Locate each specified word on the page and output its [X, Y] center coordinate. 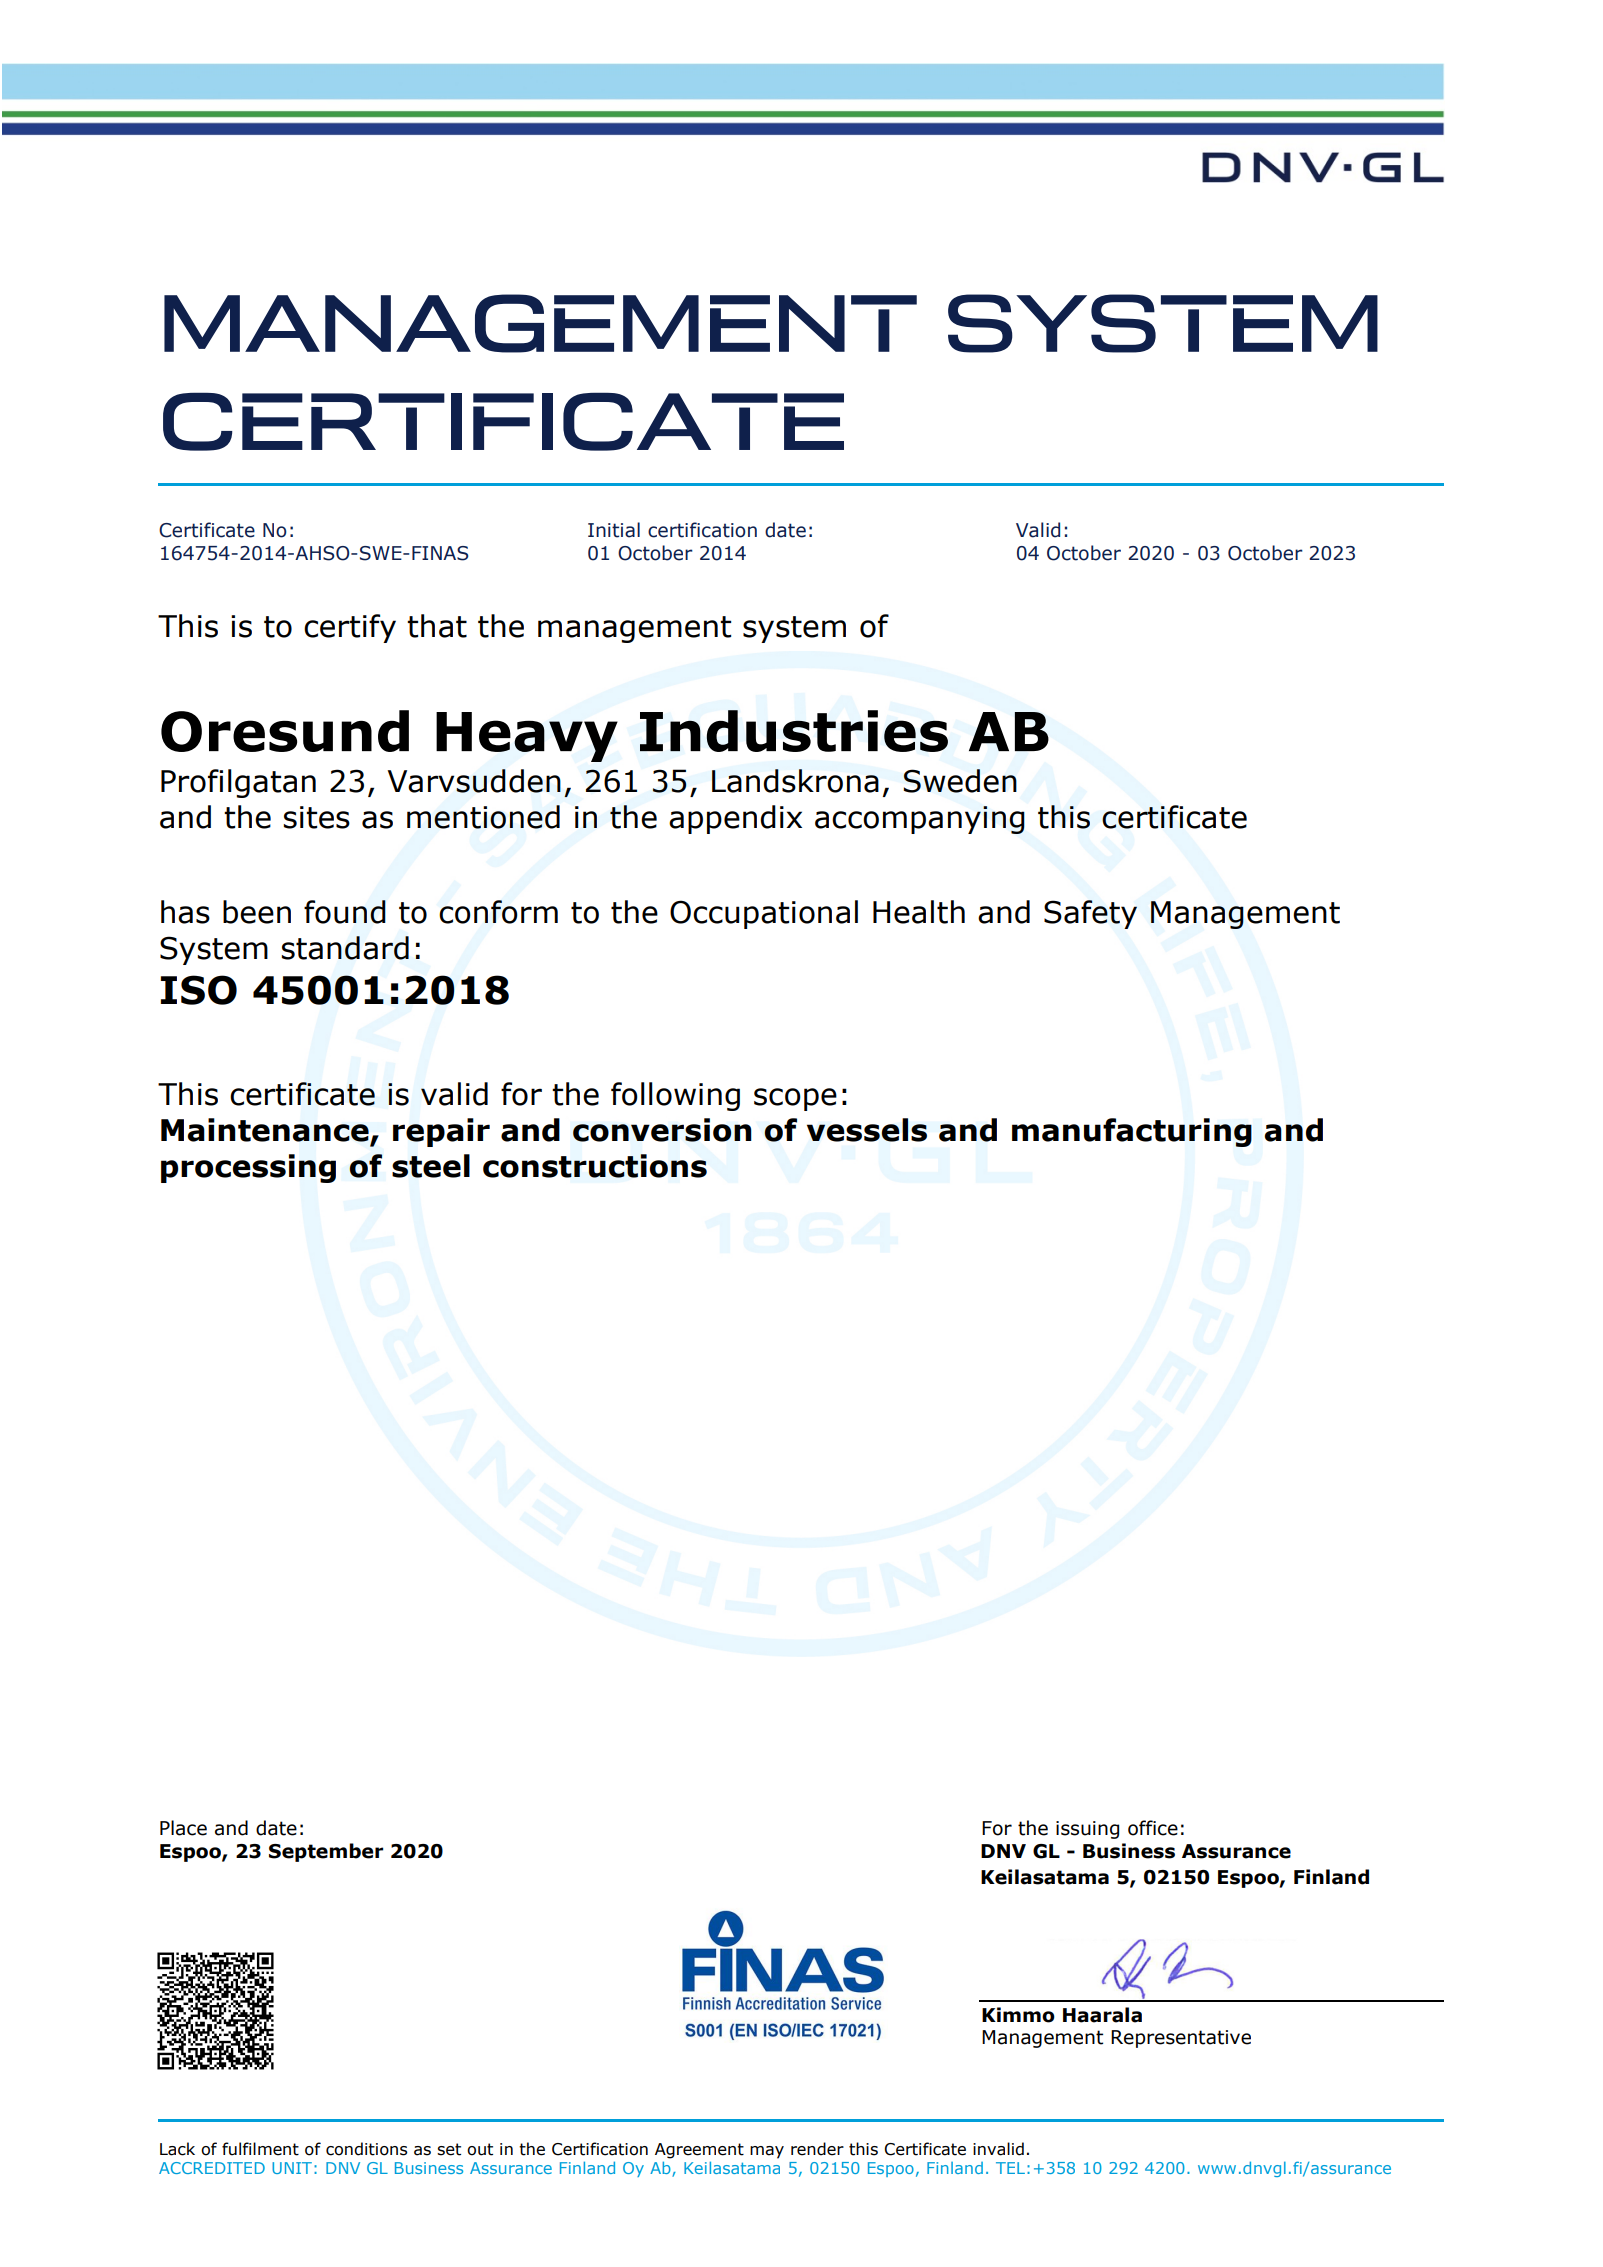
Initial [614, 530]
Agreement [699, 2151]
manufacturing [1132, 1132]
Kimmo [1018, 2015]
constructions [595, 1166]
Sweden [960, 781]
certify [350, 628]
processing [248, 1168]
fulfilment [260, 2149]
